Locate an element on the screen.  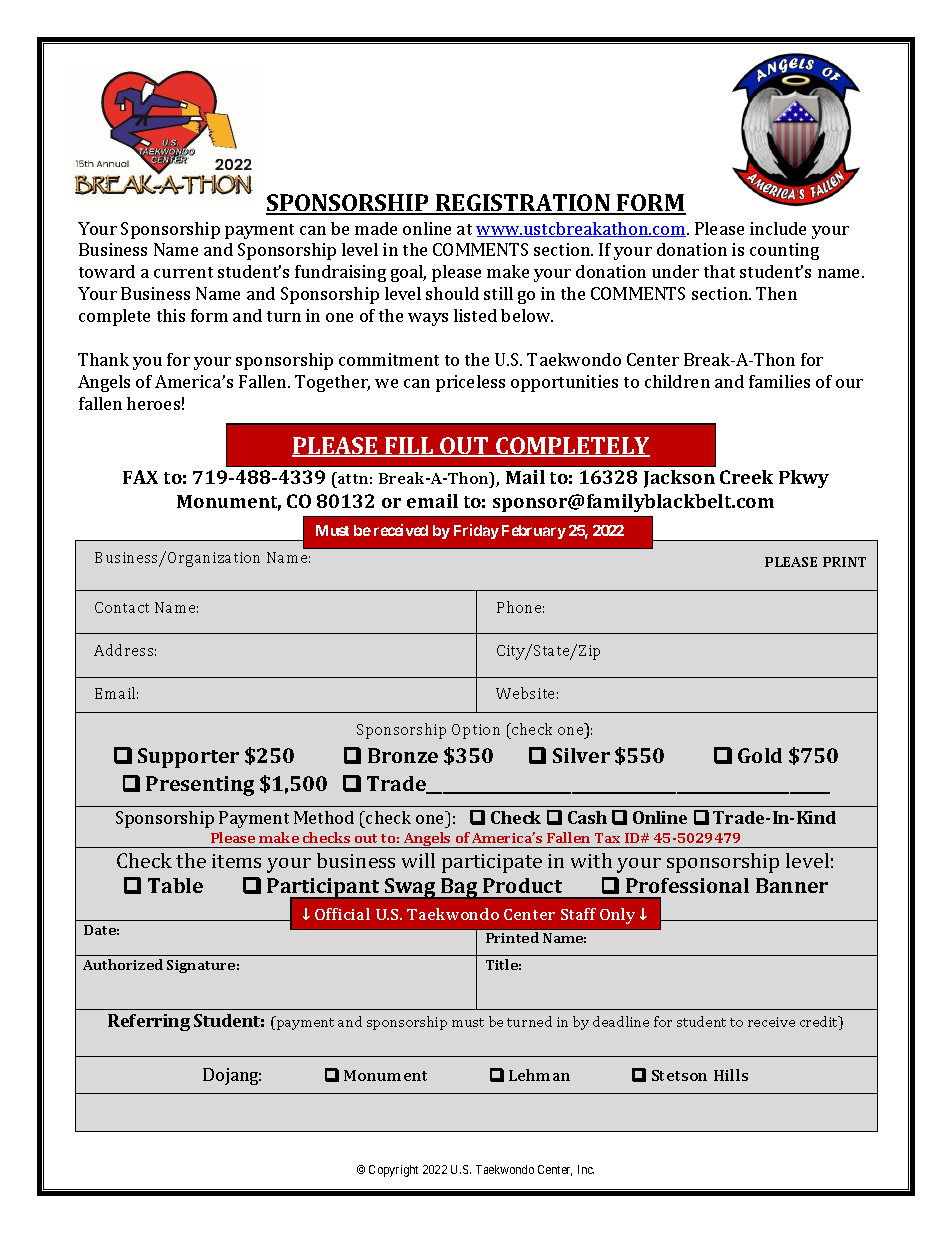
Supporter is located at coordinates (188, 758).
